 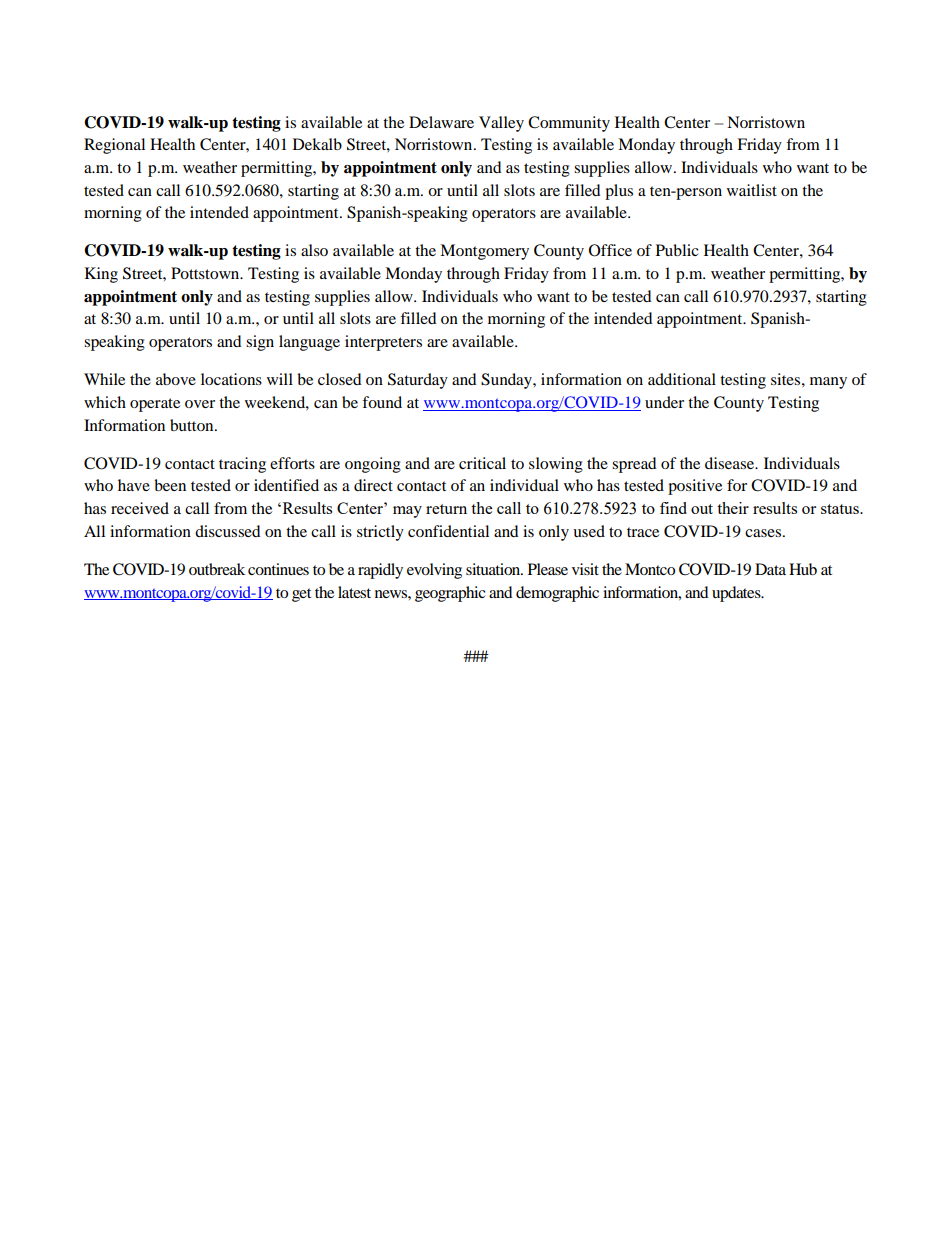 What do you see at coordinates (217, 569) in the page?
I see `outbreak` at bounding box center [217, 569].
